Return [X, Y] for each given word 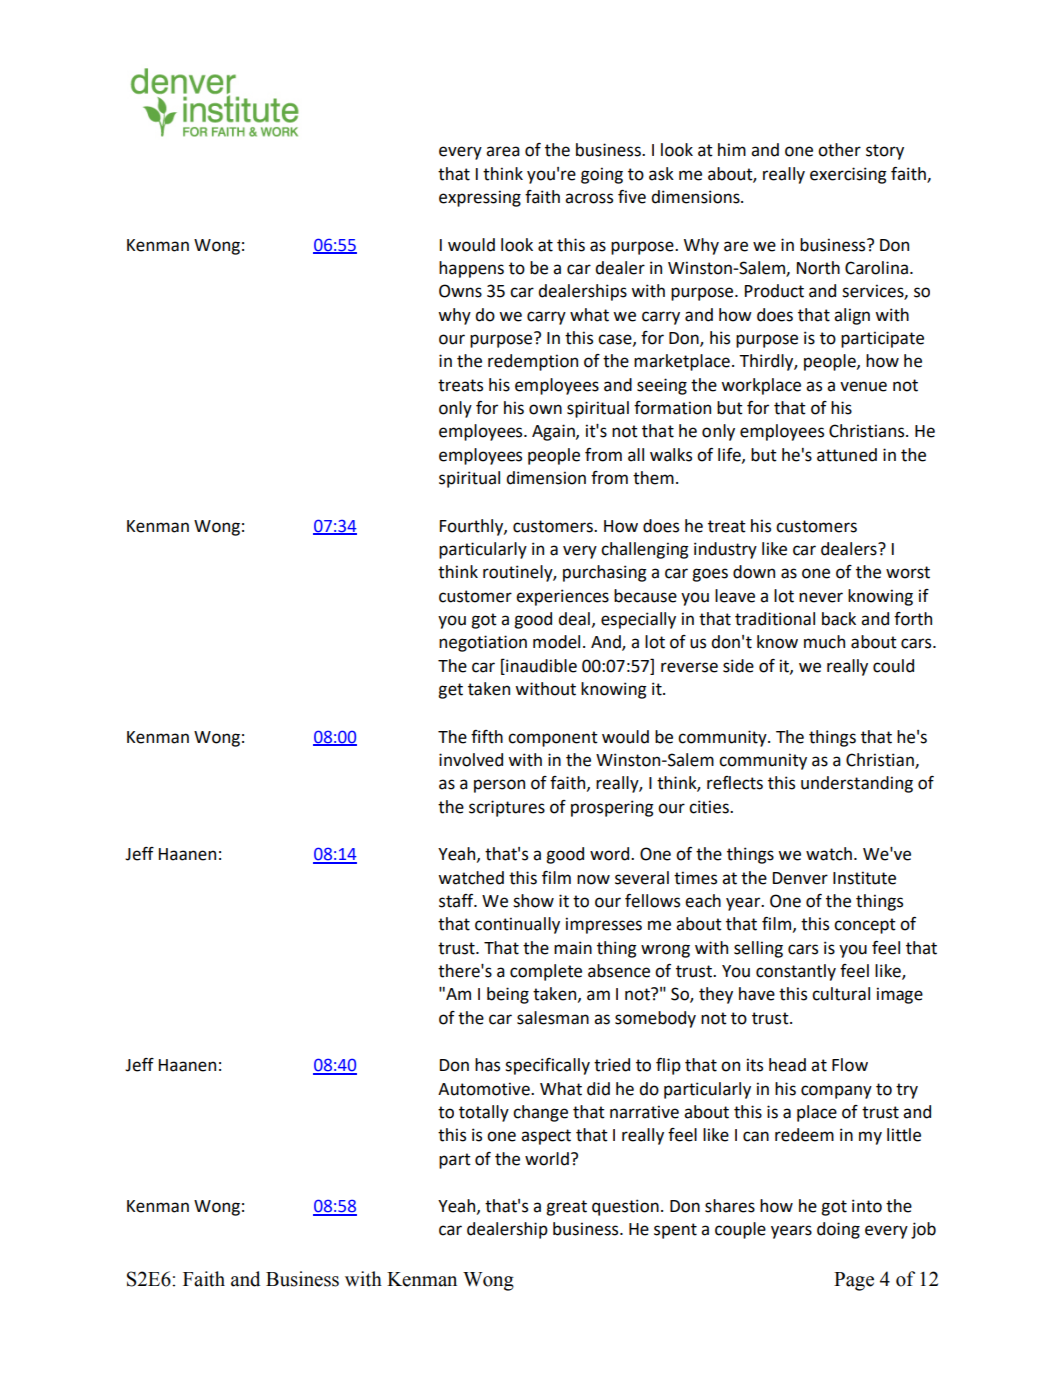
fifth [487, 737]
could [893, 666]
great [566, 1208]
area [503, 151]
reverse [689, 667]
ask [661, 174]
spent [675, 1231]
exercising [848, 175]
